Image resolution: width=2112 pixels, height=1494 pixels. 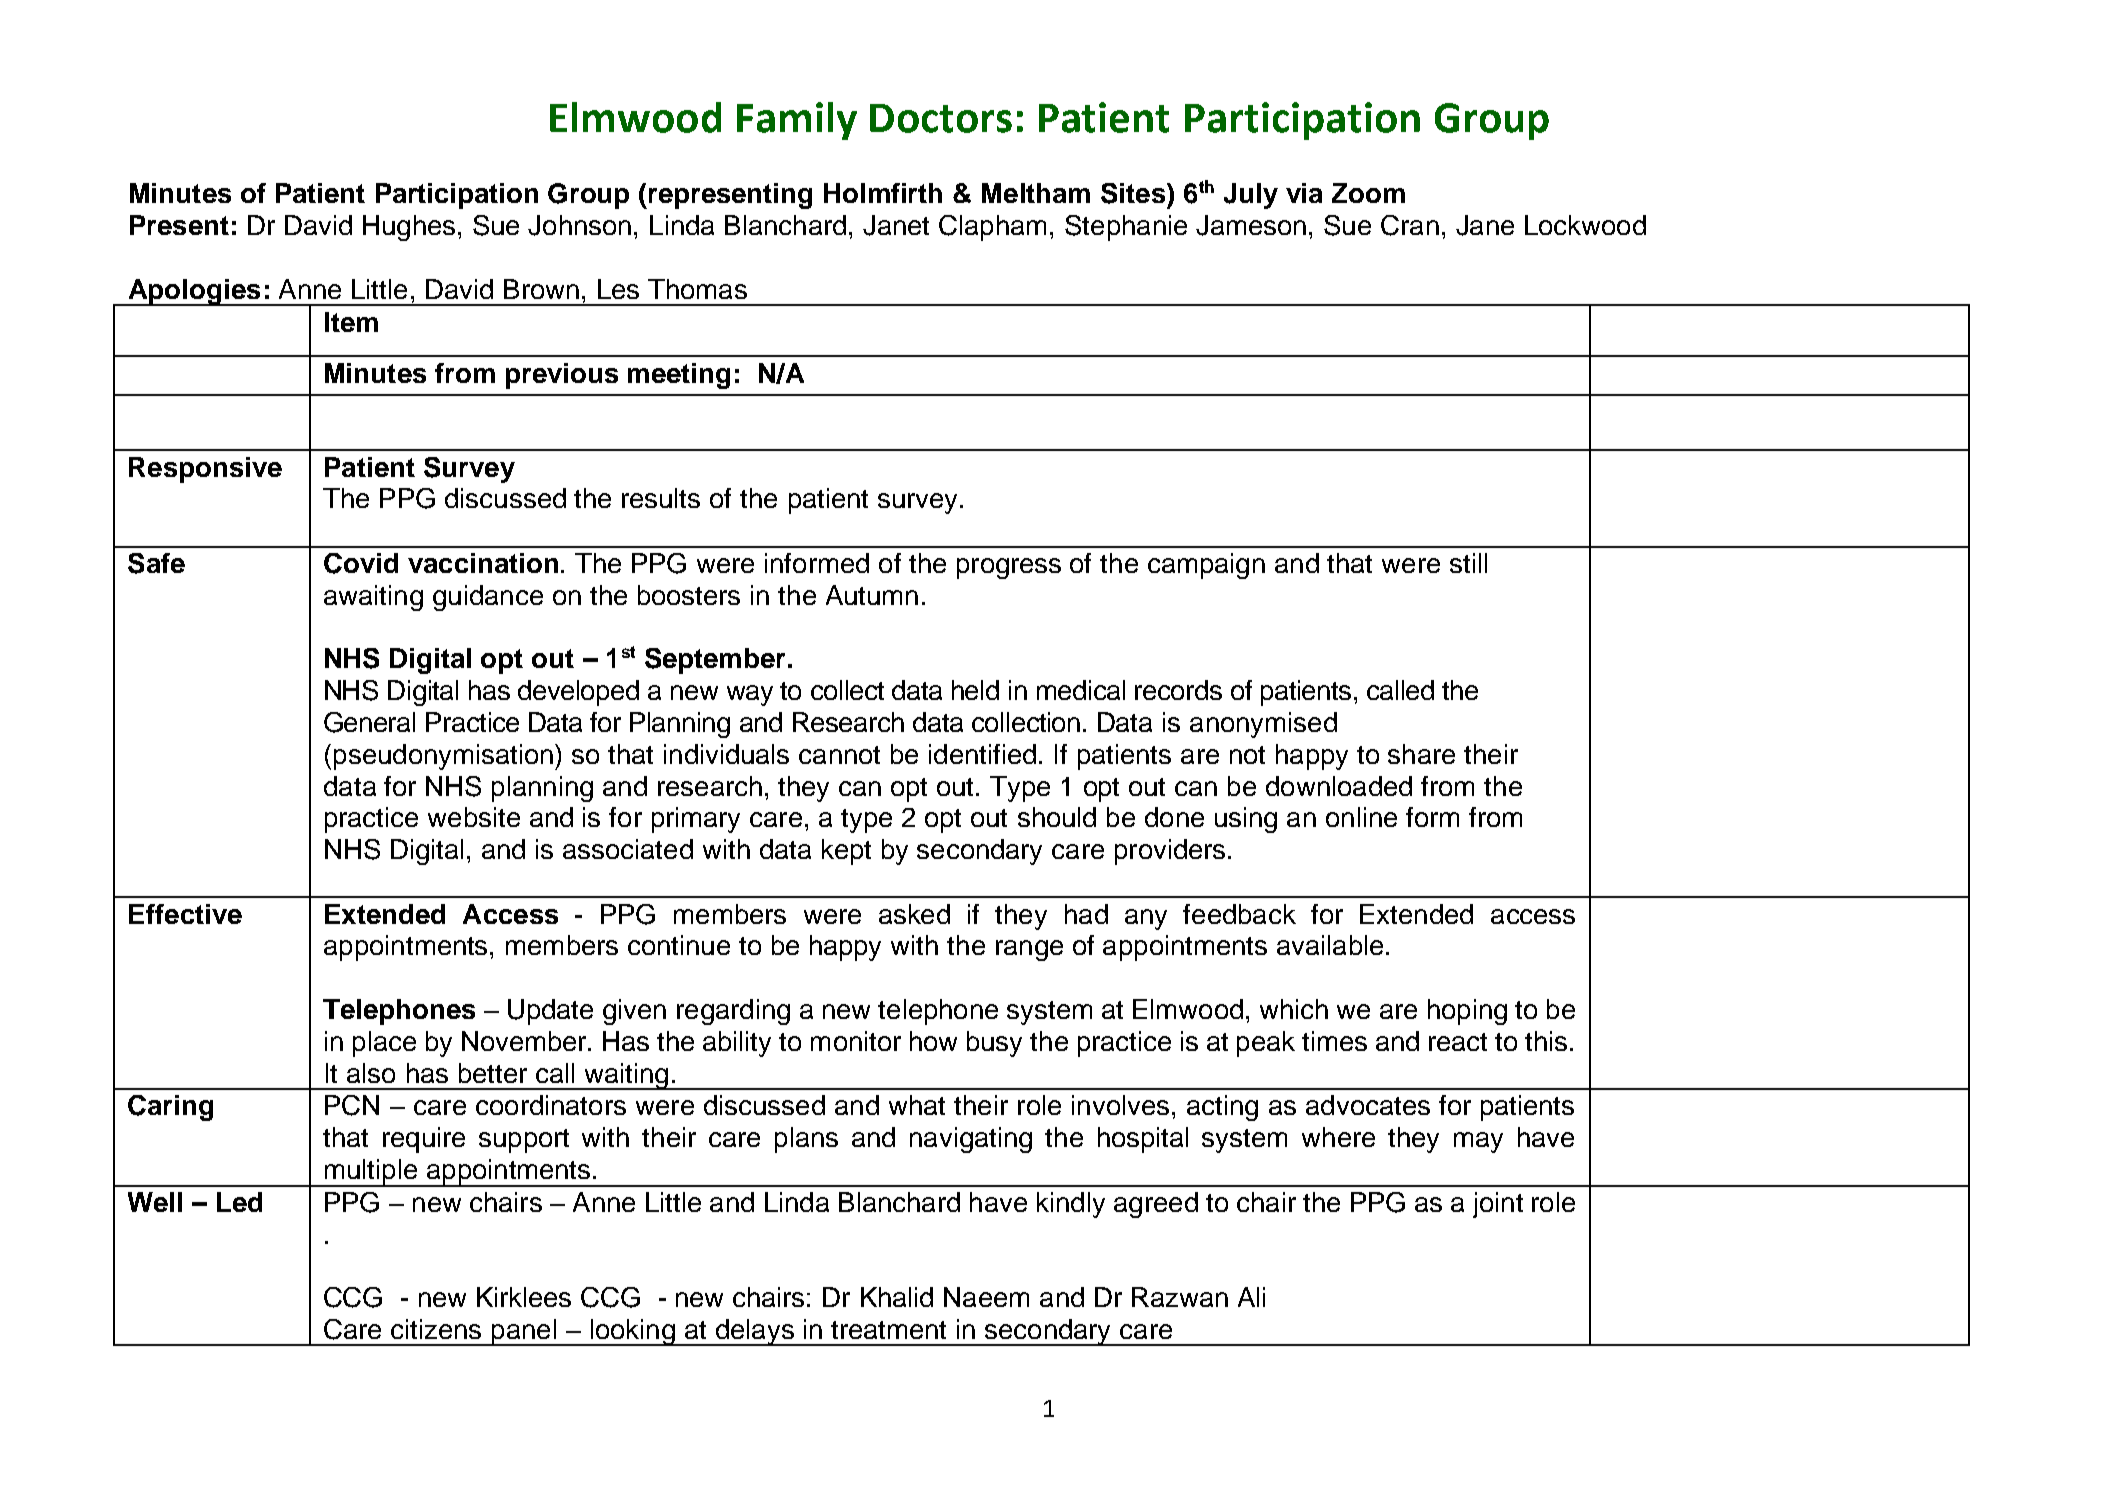 What do you see at coordinates (914, 914) in the page?
I see `asked` at bounding box center [914, 914].
